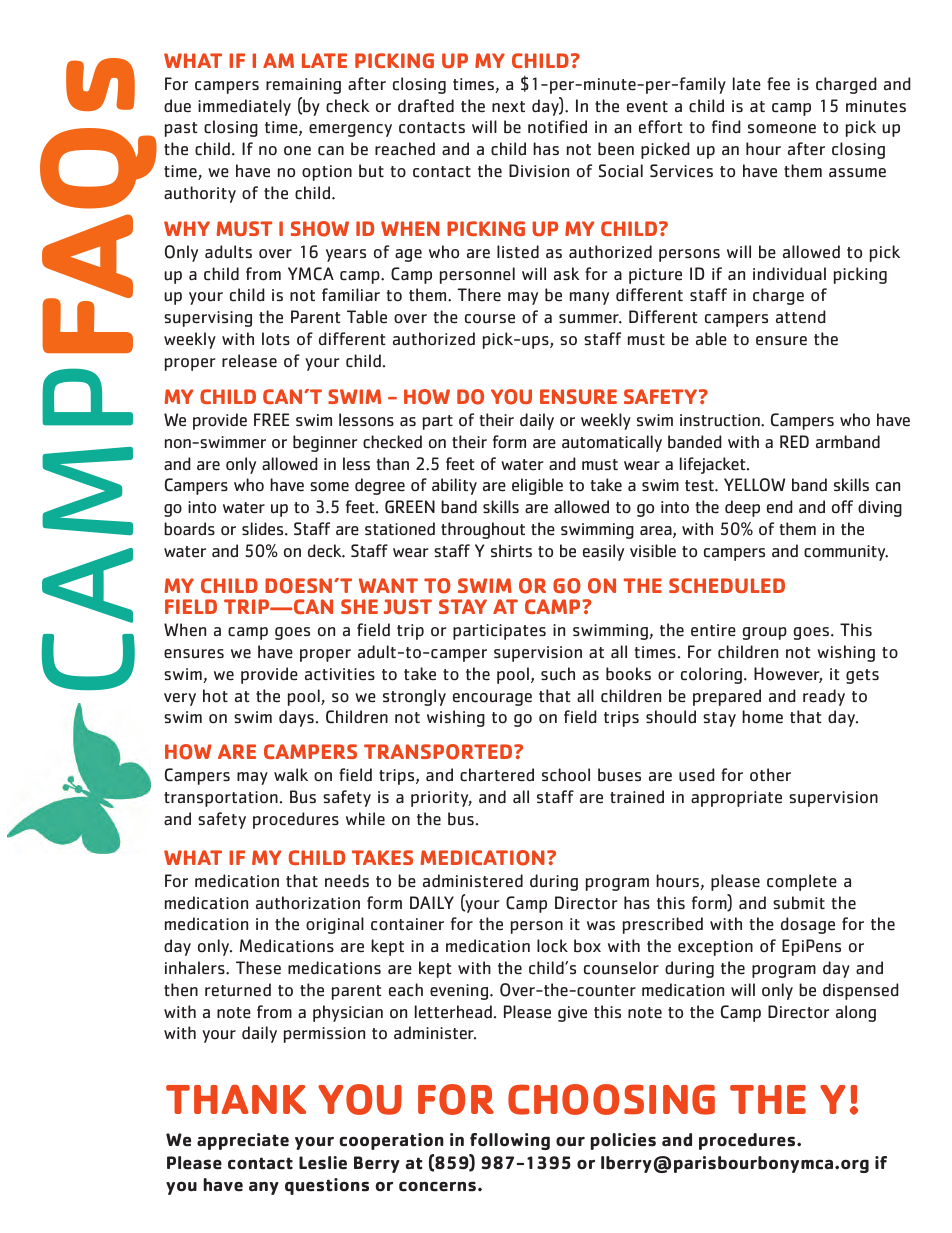 Image resolution: width=952 pixels, height=1233 pixels. What do you see at coordinates (243, 1141) in the screenshot?
I see `appreciate` at bounding box center [243, 1141].
